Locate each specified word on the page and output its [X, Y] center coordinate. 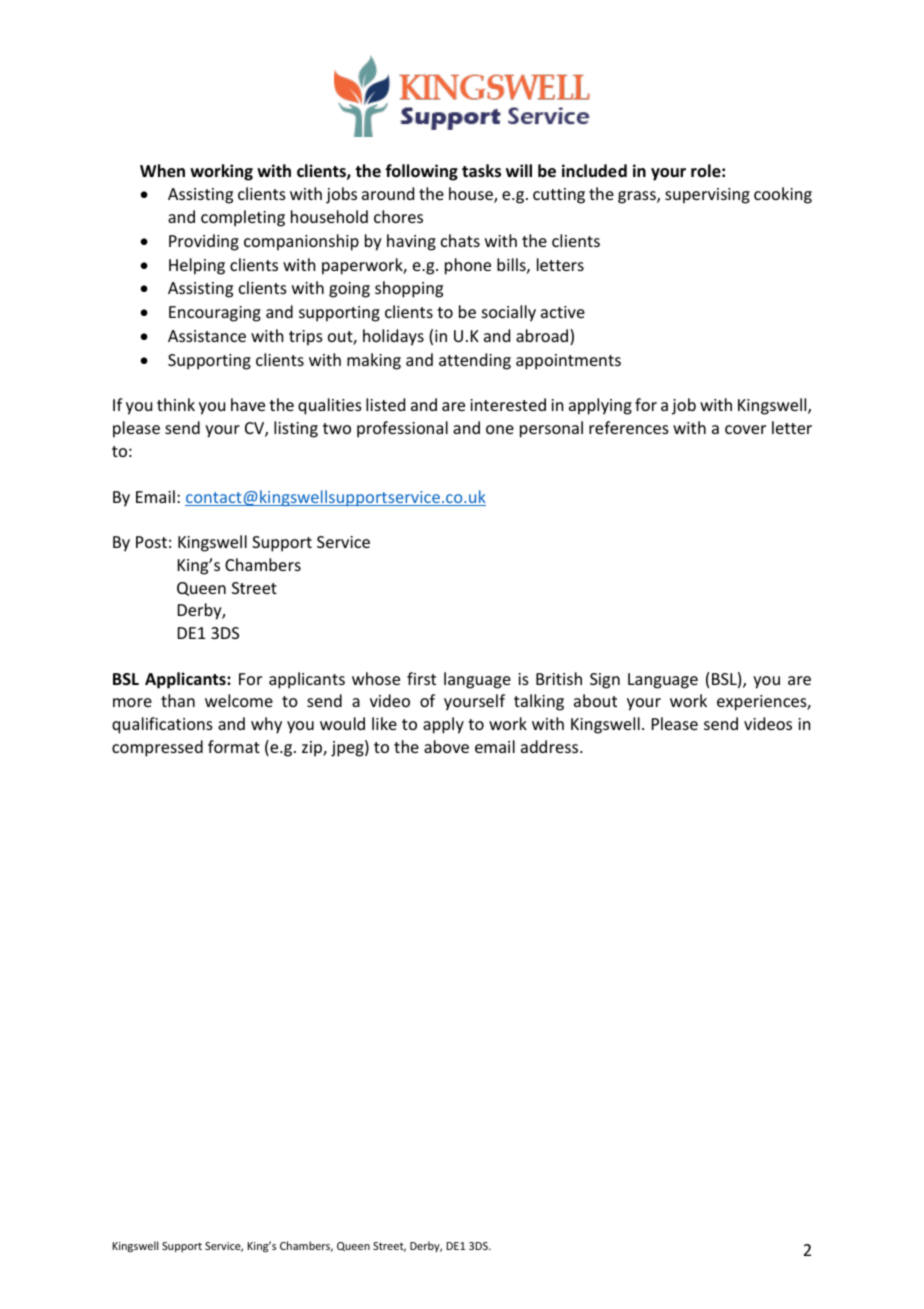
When [162, 171]
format [234, 746]
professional [402, 429]
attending [475, 361]
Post [151, 542]
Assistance [207, 336]
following [421, 172]
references [629, 427]
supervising [707, 196]
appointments [568, 362]
